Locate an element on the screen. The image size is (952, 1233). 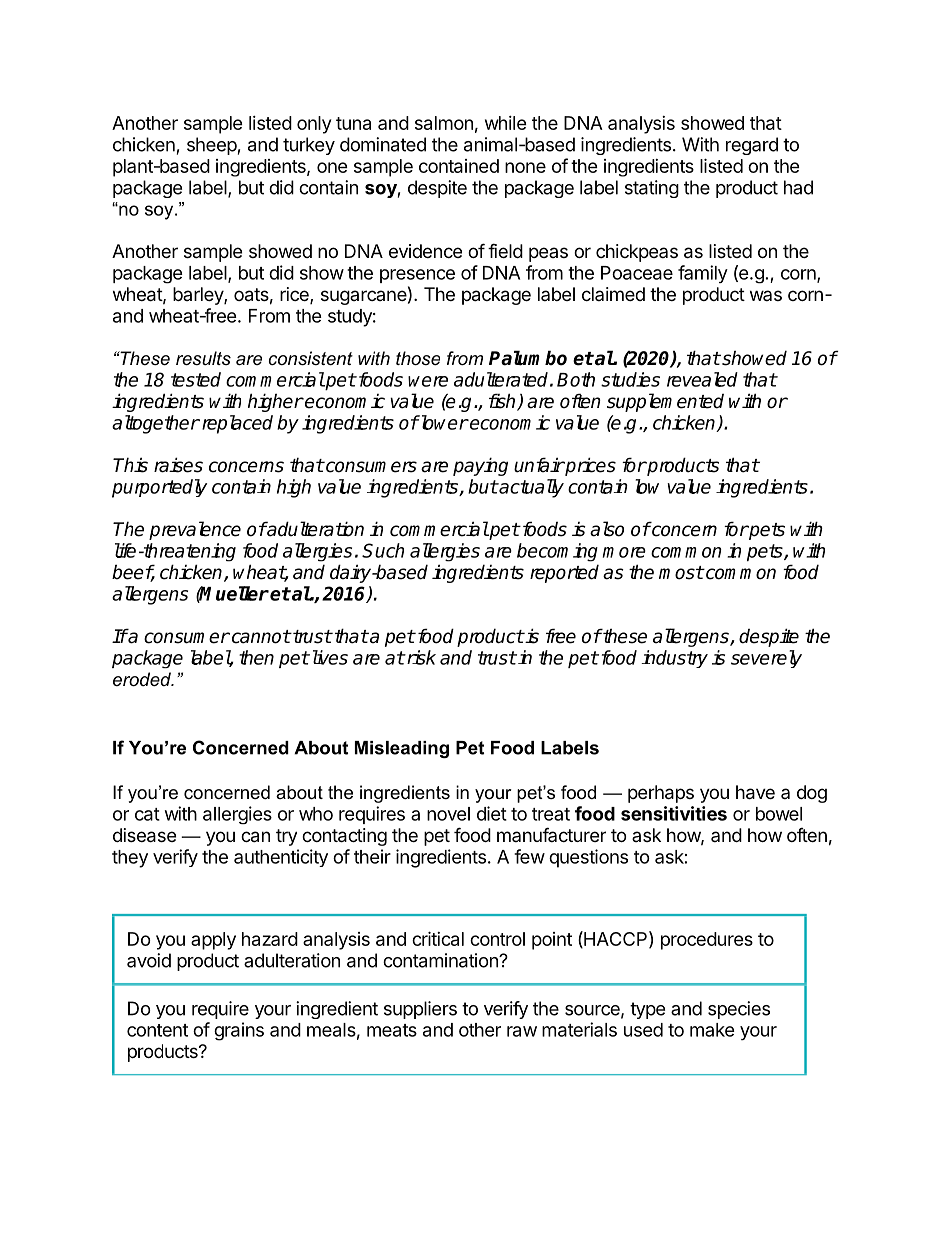
Misleading is located at coordinates (402, 749).
